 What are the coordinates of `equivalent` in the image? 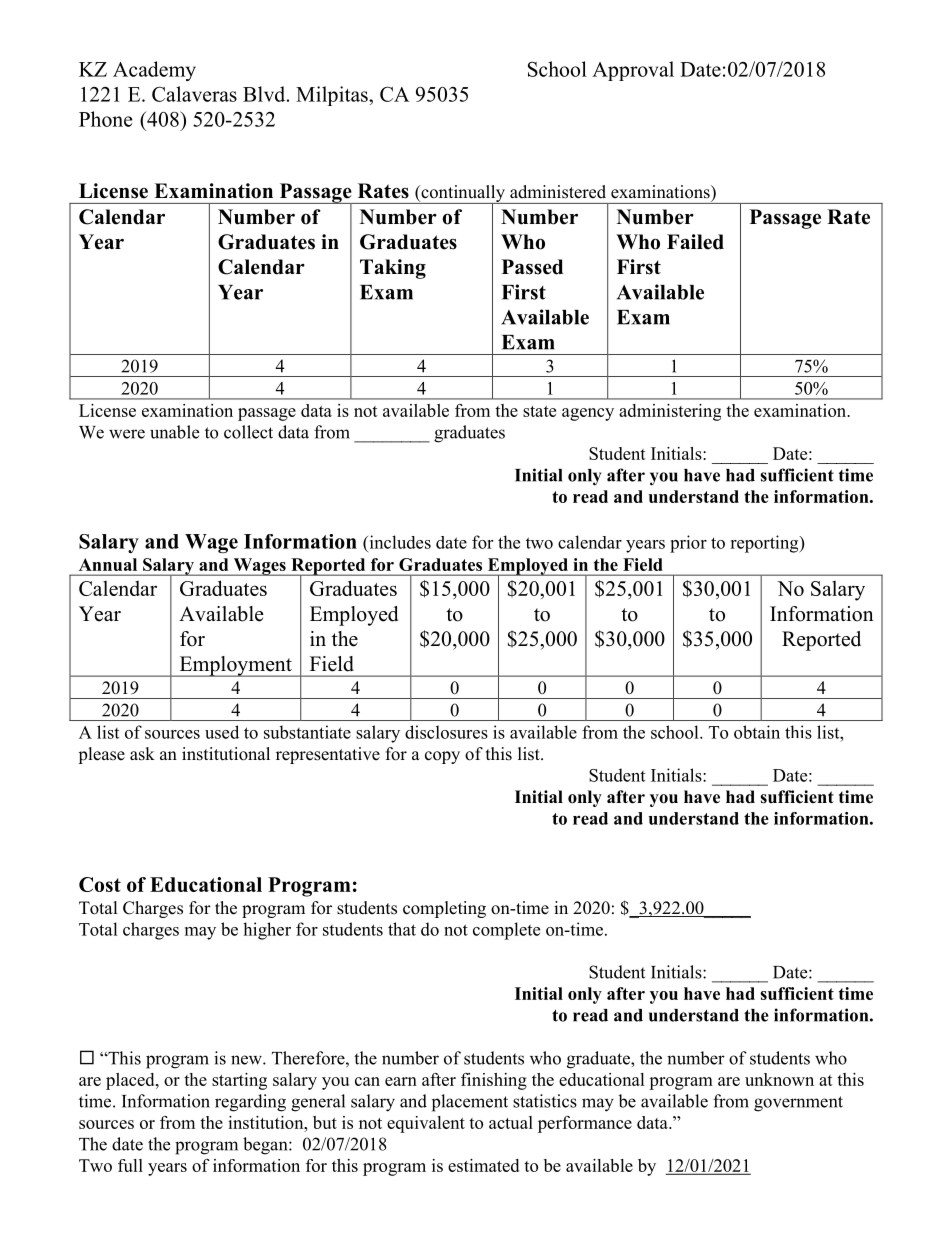 It's located at (426, 1124).
